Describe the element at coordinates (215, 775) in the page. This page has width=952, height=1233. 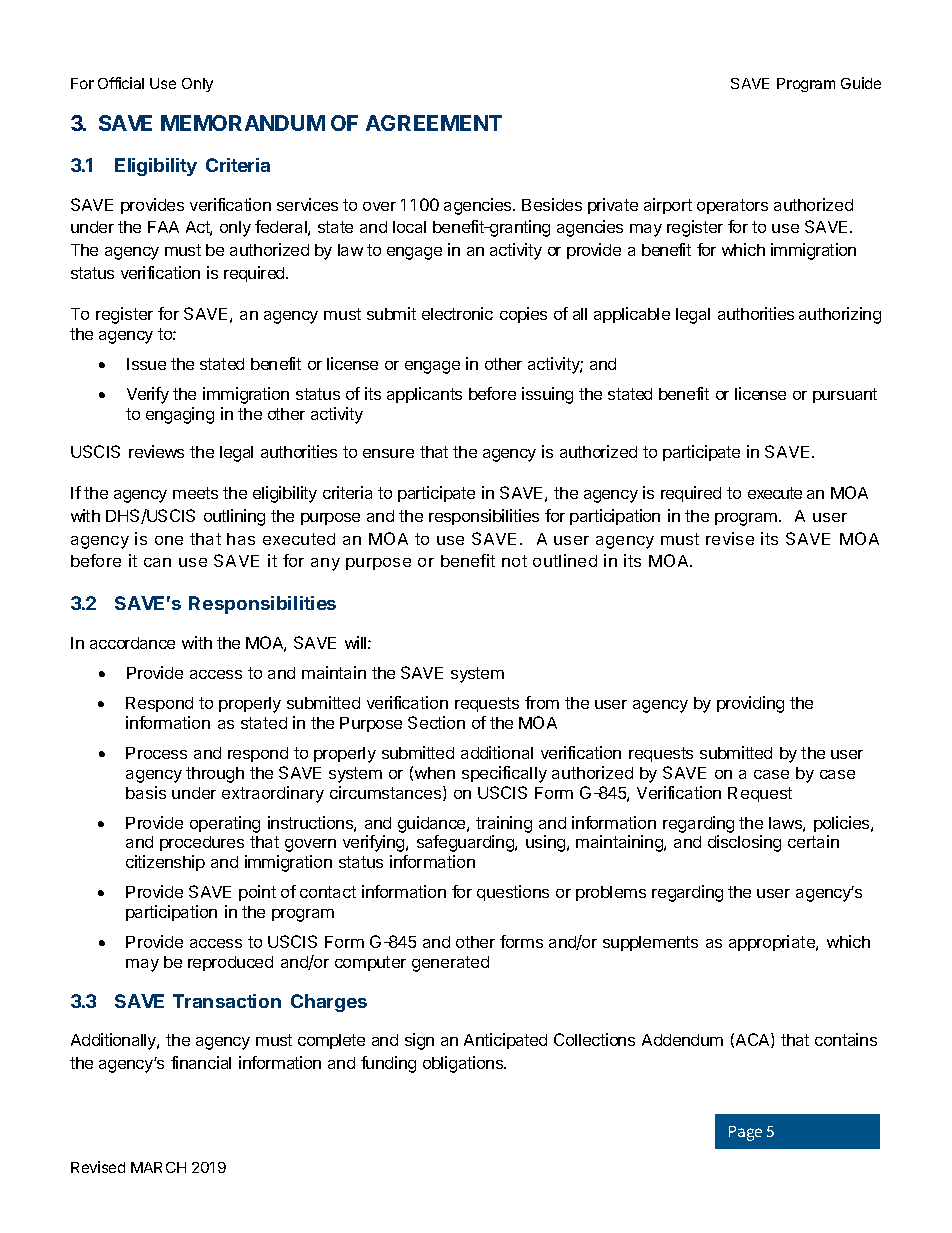
I see `through` at that location.
